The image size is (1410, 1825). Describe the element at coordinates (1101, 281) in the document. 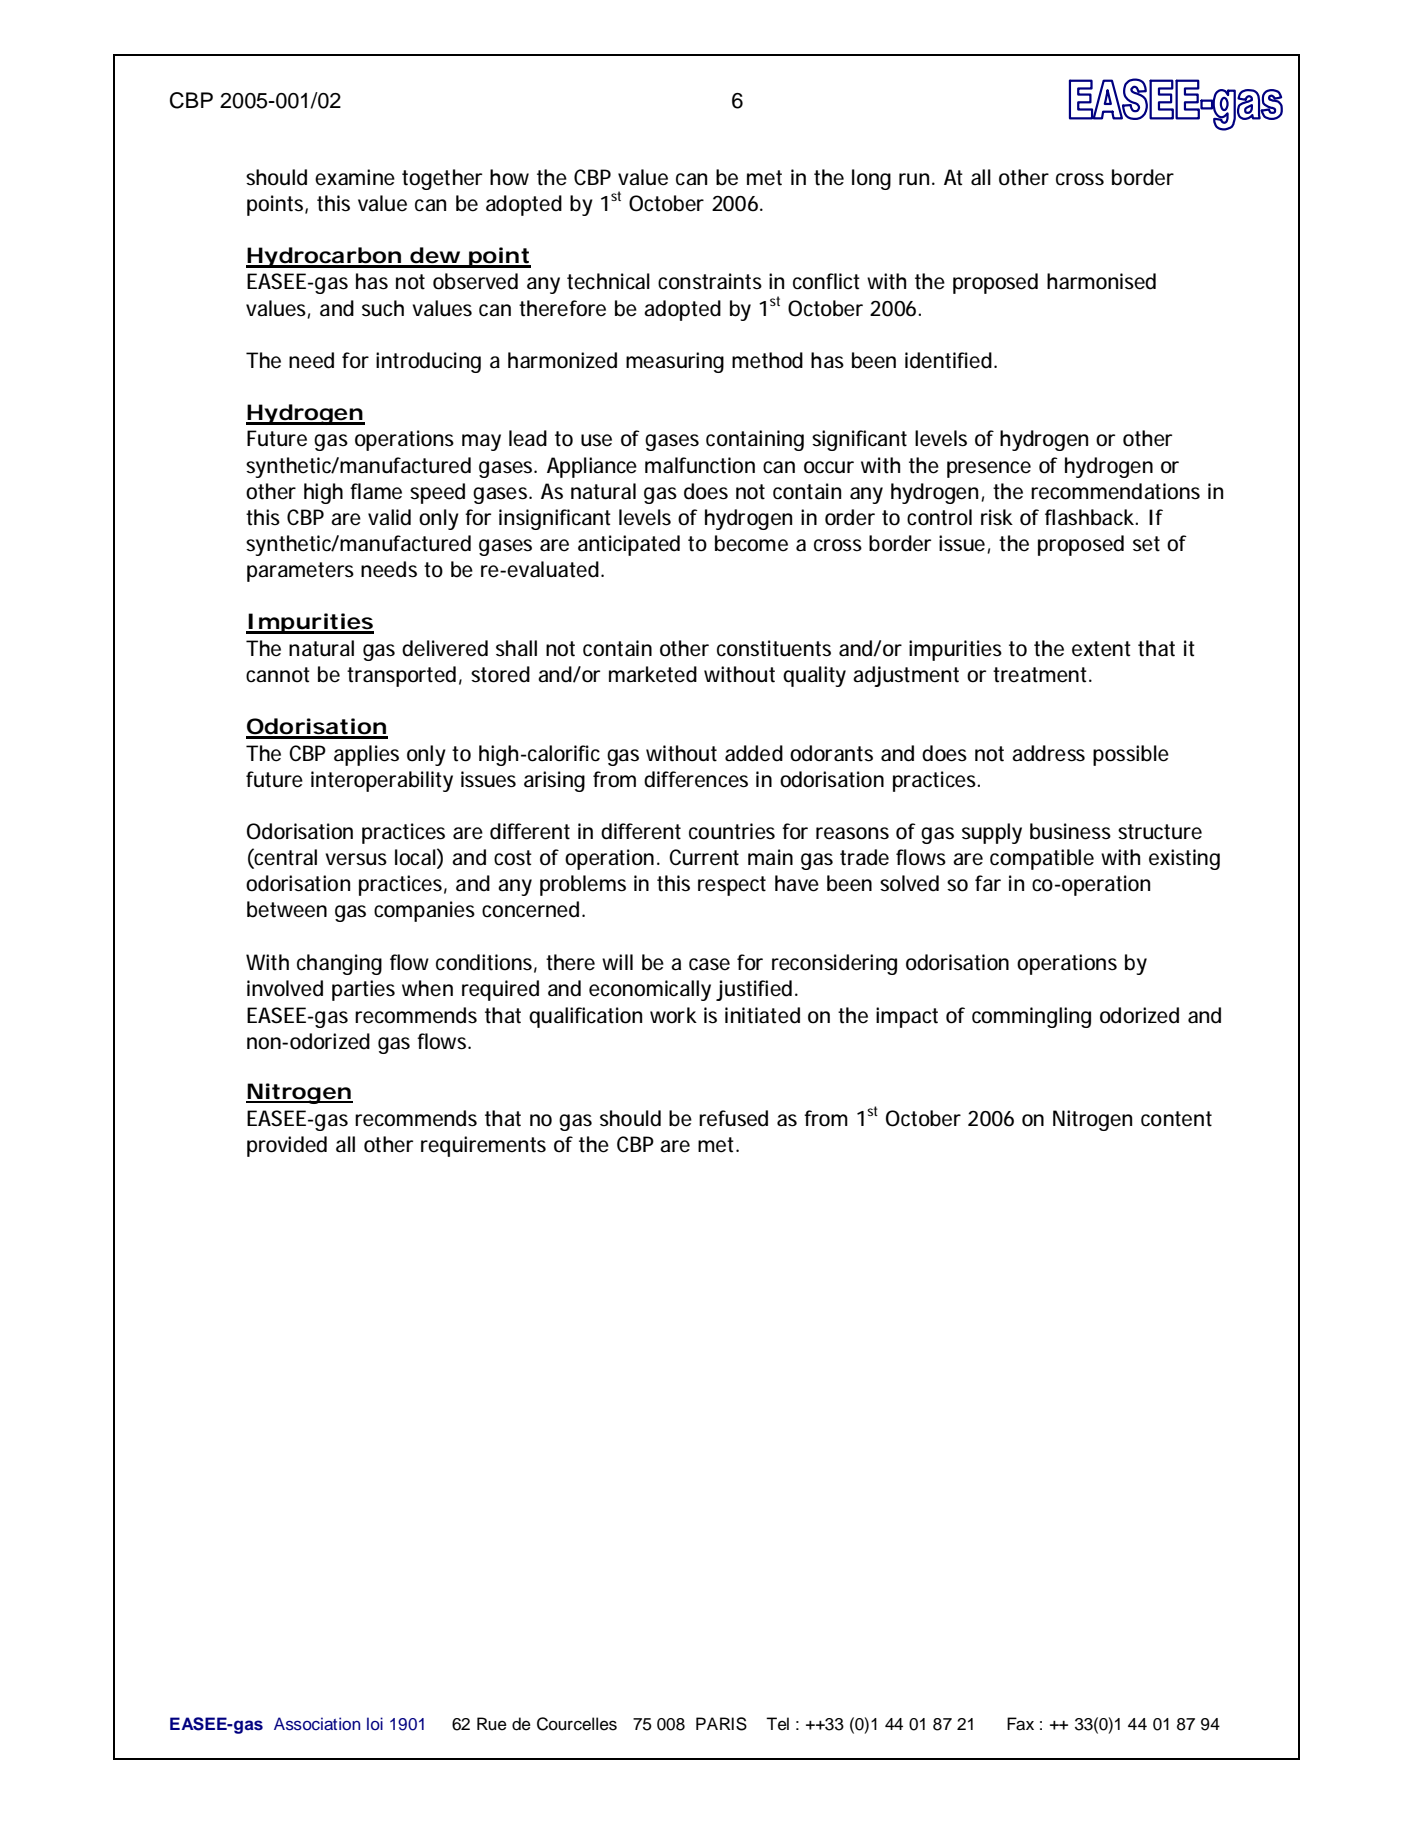

I see `harmonised` at that location.
